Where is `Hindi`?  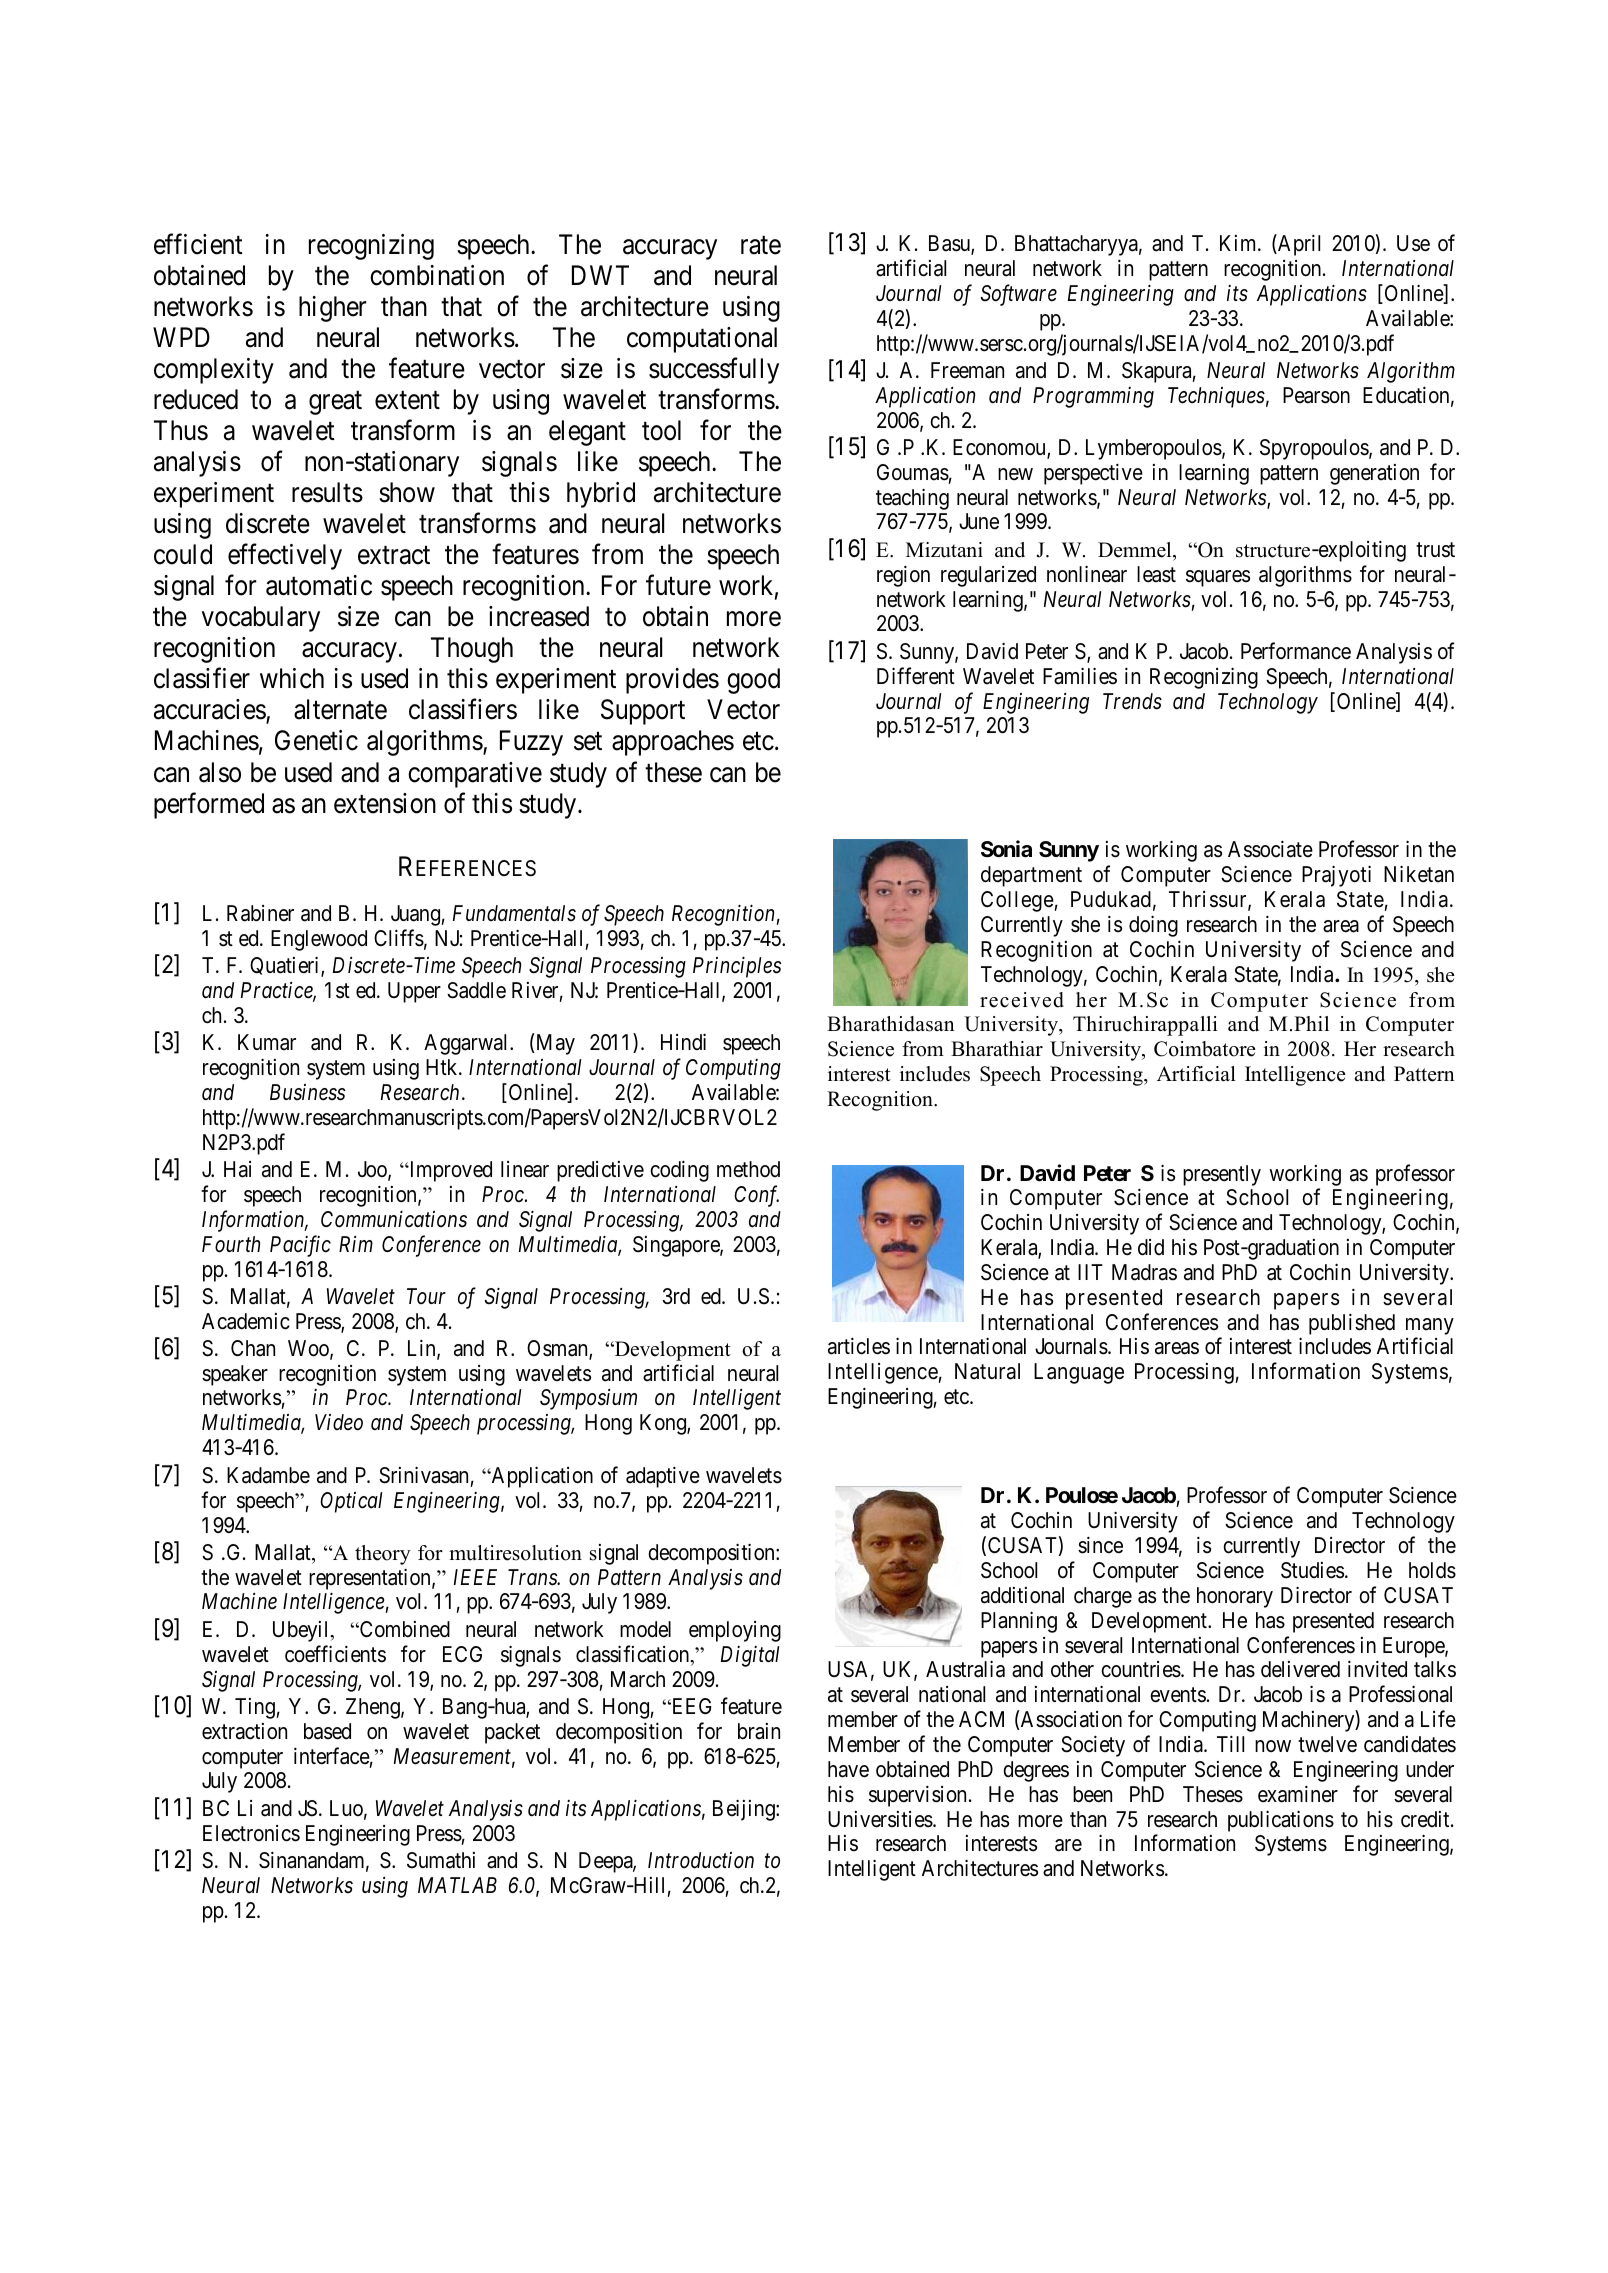
Hindi is located at coordinates (683, 1041).
